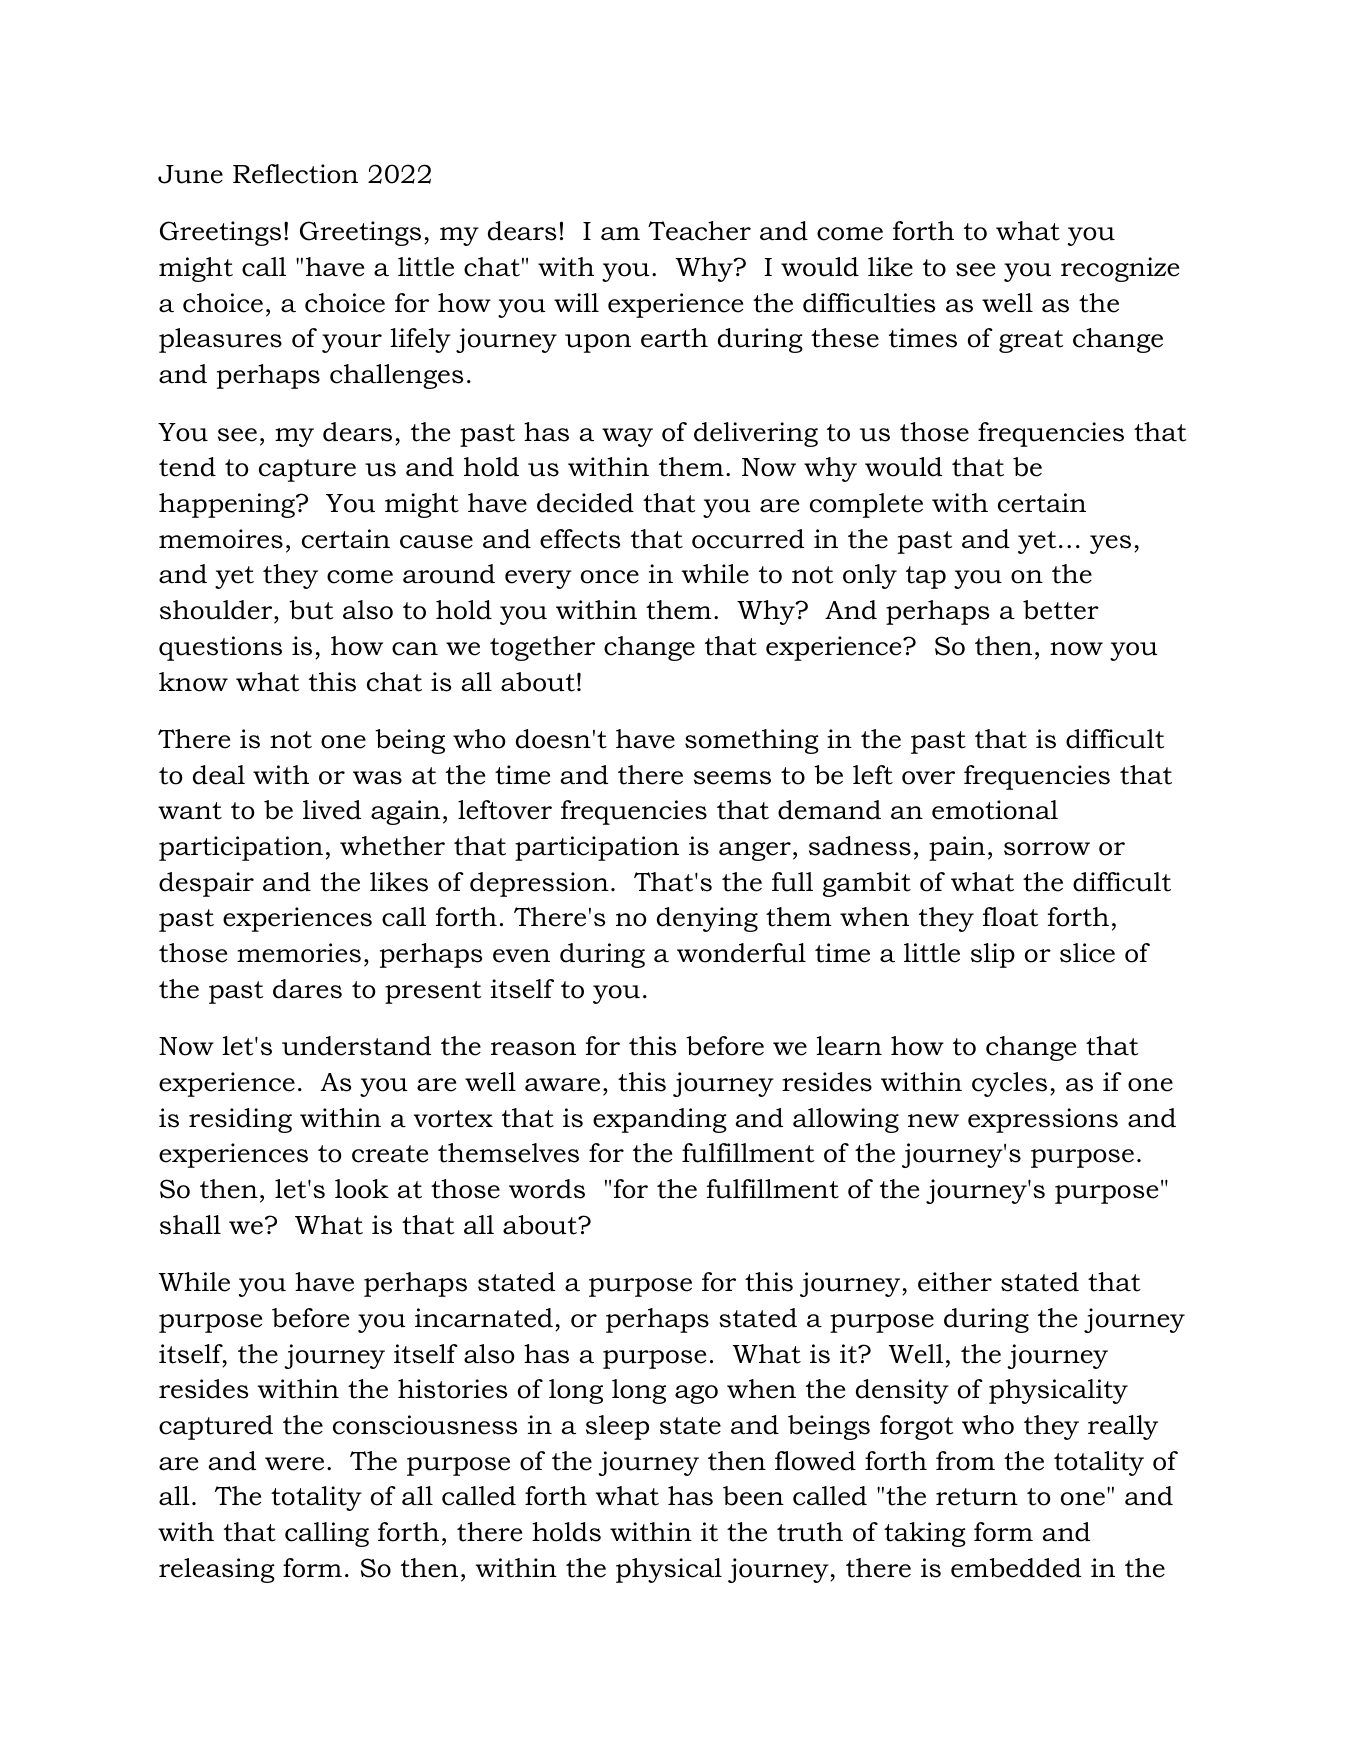  What do you see at coordinates (610, 577) in the screenshot?
I see `once` at bounding box center [610, 577].
